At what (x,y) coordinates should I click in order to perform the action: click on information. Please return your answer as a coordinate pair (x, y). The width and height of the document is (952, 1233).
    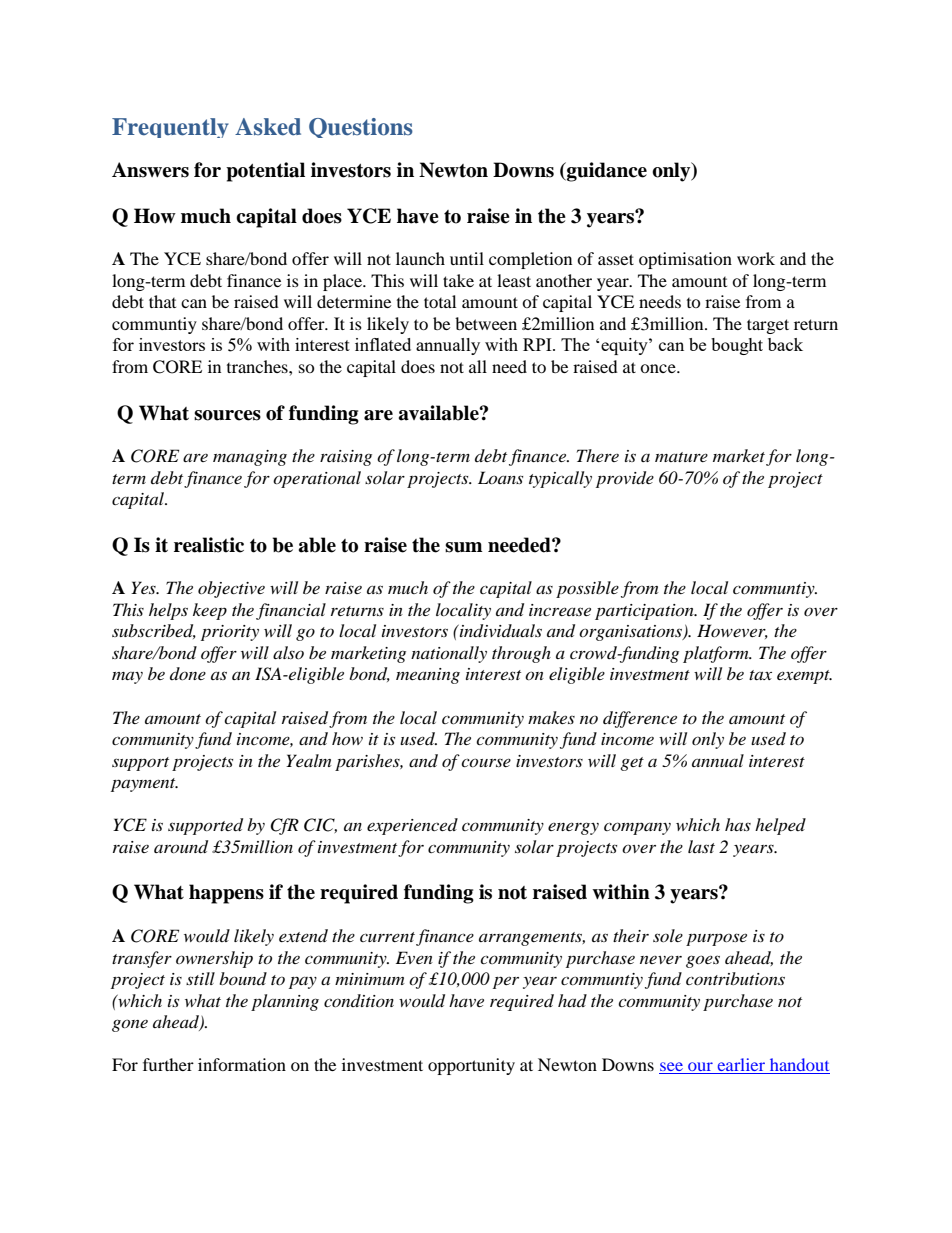
    Looking at the image, I should click on (242, 1064).
